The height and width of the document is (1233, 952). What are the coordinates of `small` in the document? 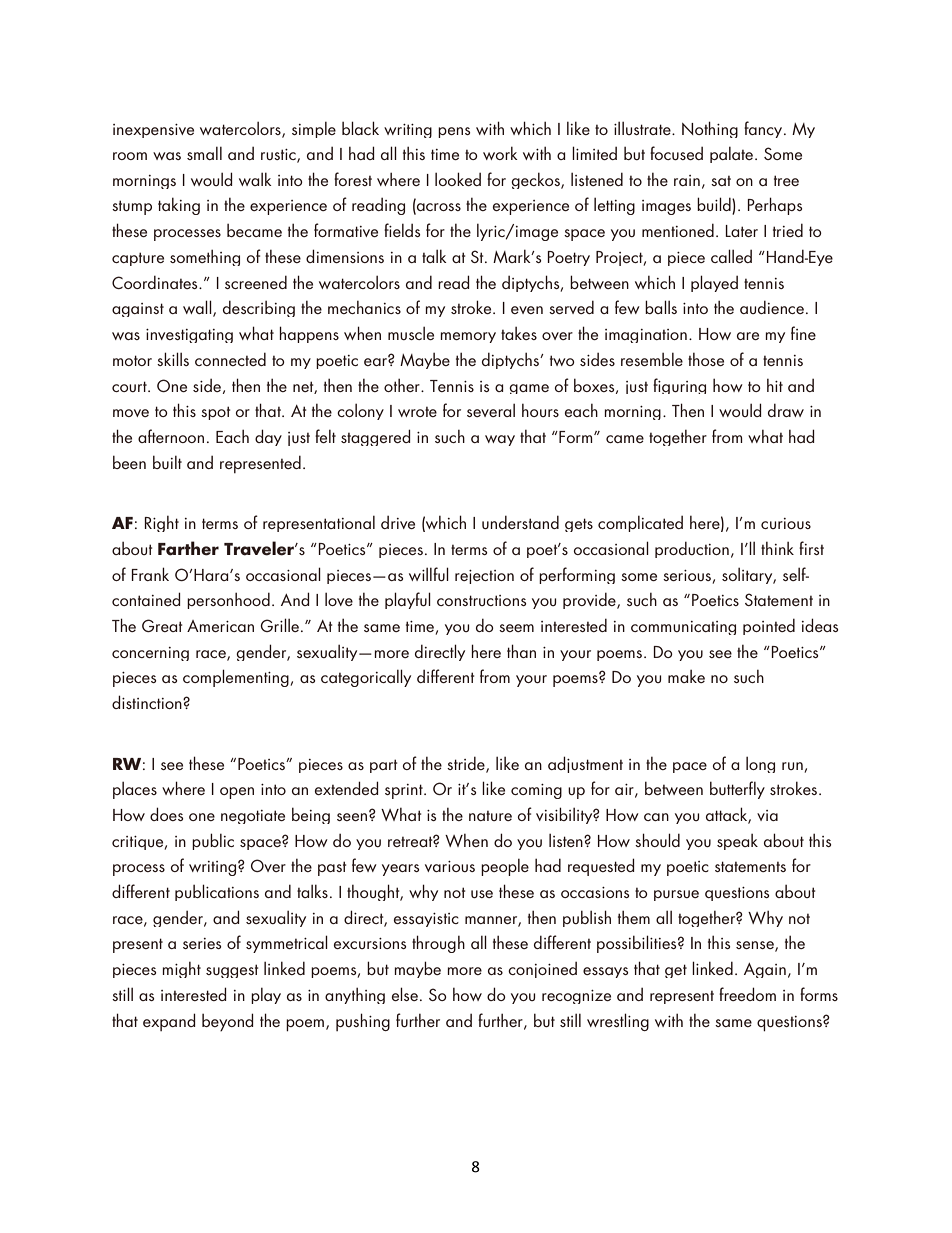 It's located at (204, 153).
